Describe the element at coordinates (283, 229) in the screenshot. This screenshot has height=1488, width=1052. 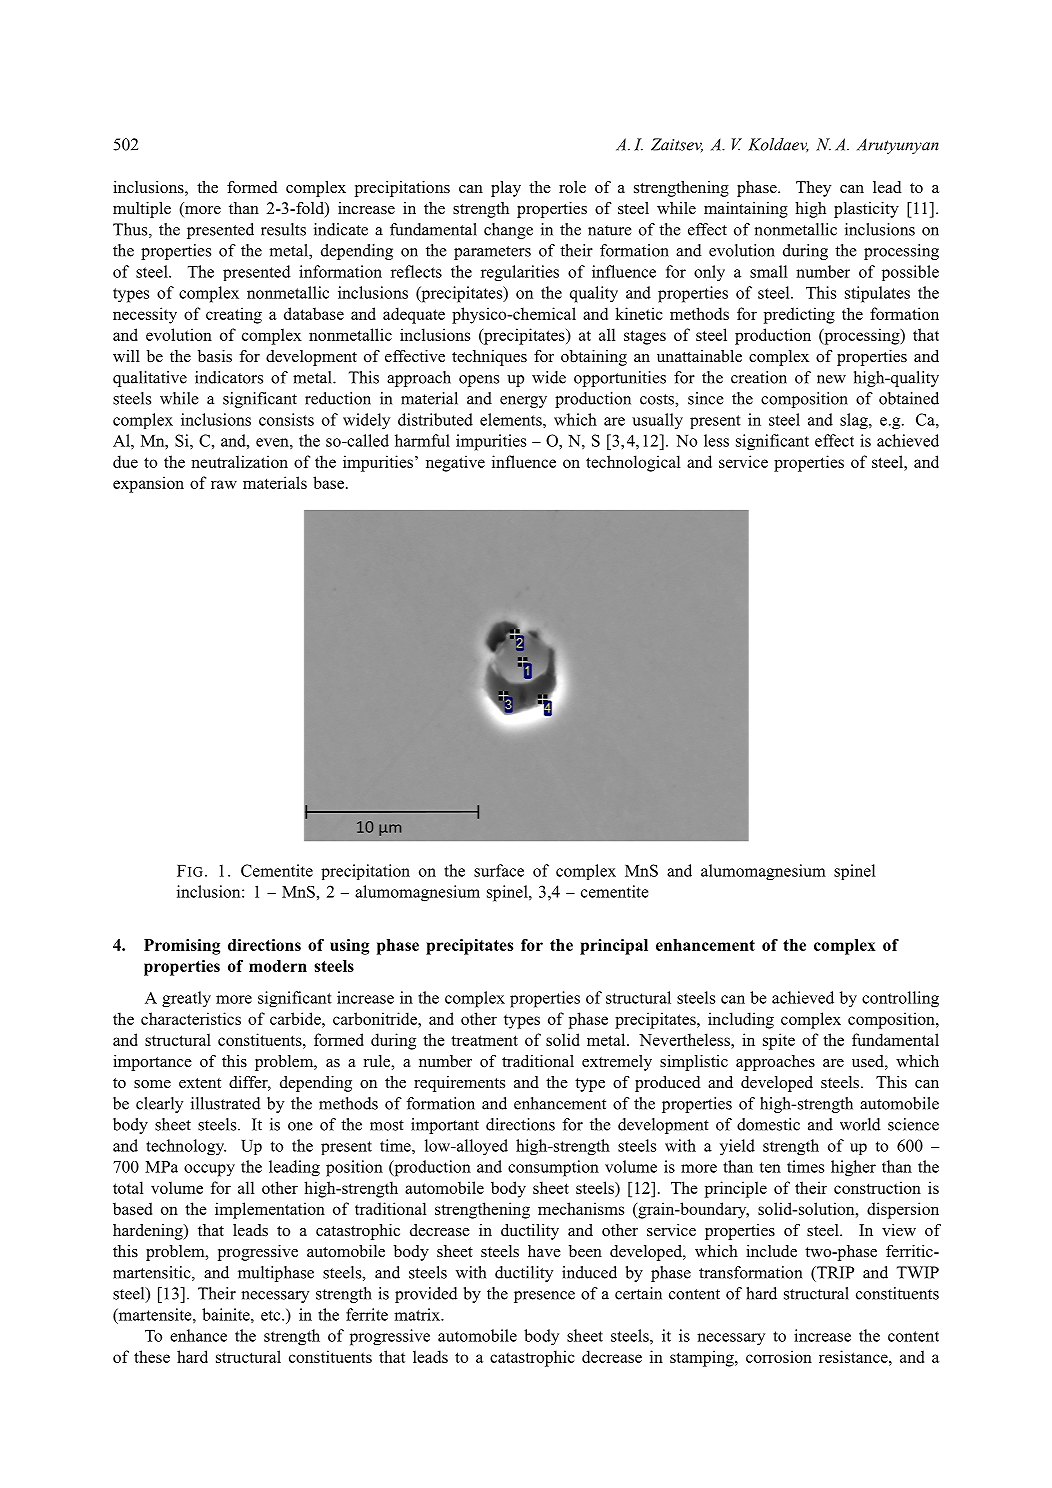
I see `results` at that location.
